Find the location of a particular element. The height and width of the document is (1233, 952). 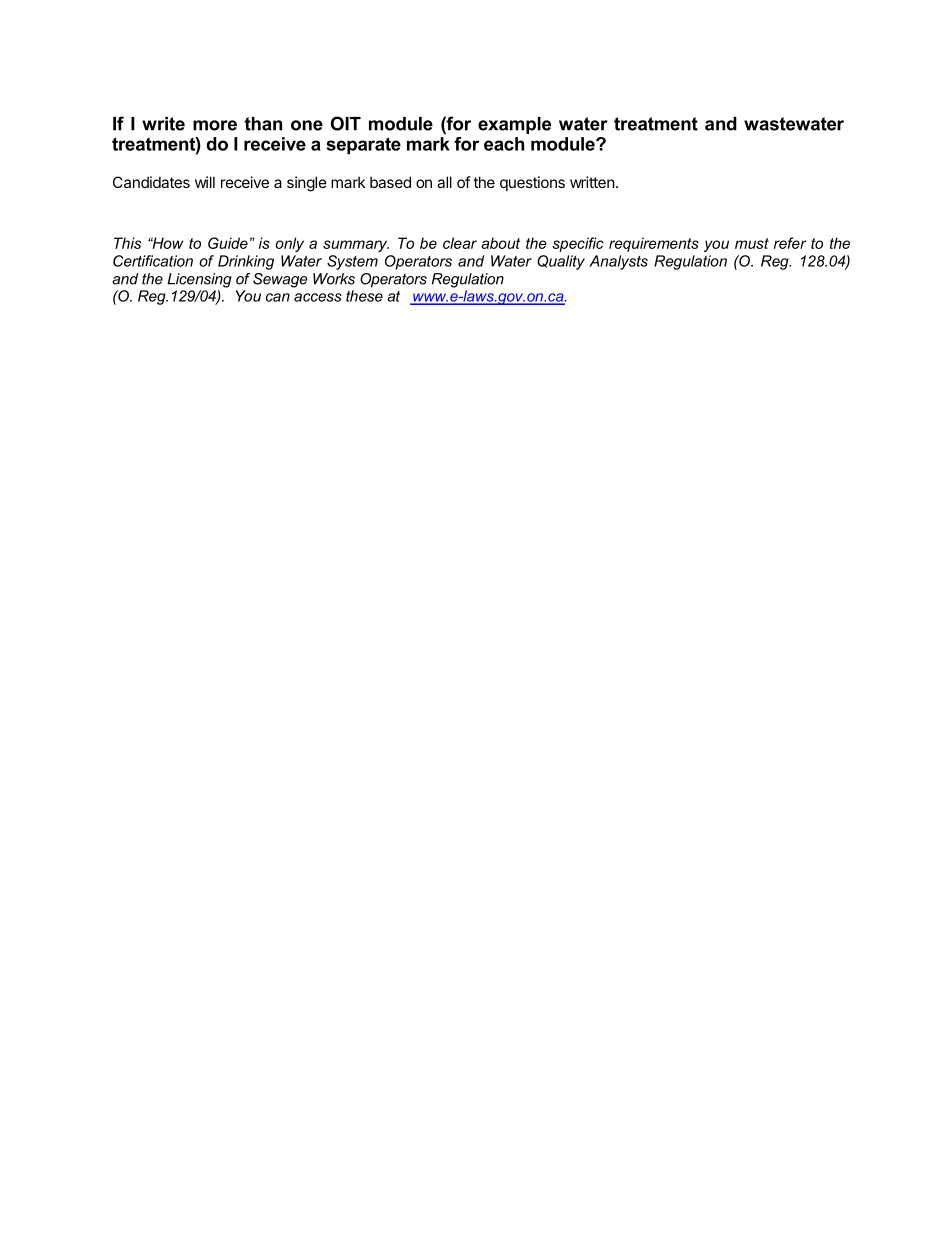

Guide is located at coordinates (228, 243).
